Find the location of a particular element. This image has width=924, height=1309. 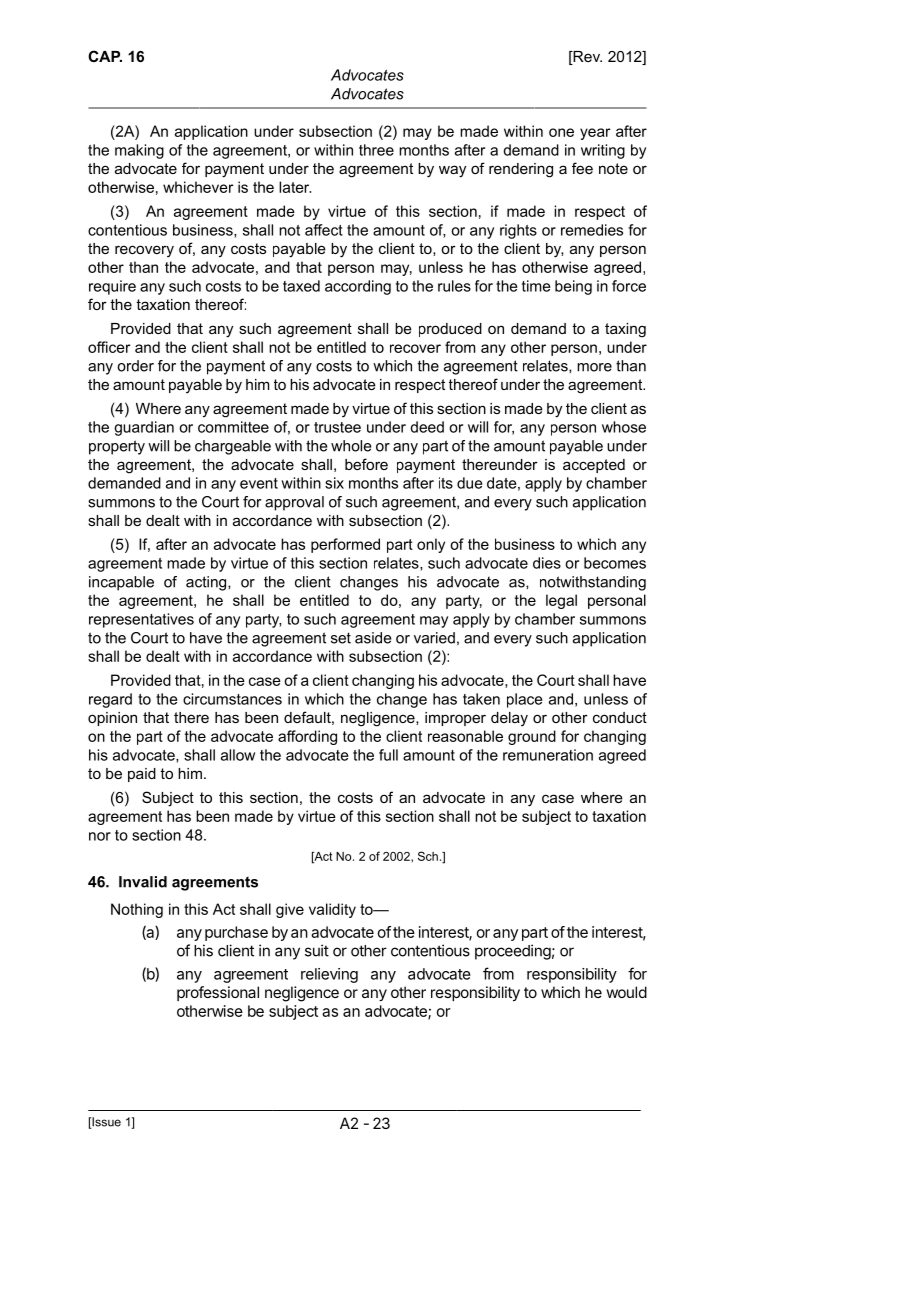

professional is located at coordinates (218, 993).
